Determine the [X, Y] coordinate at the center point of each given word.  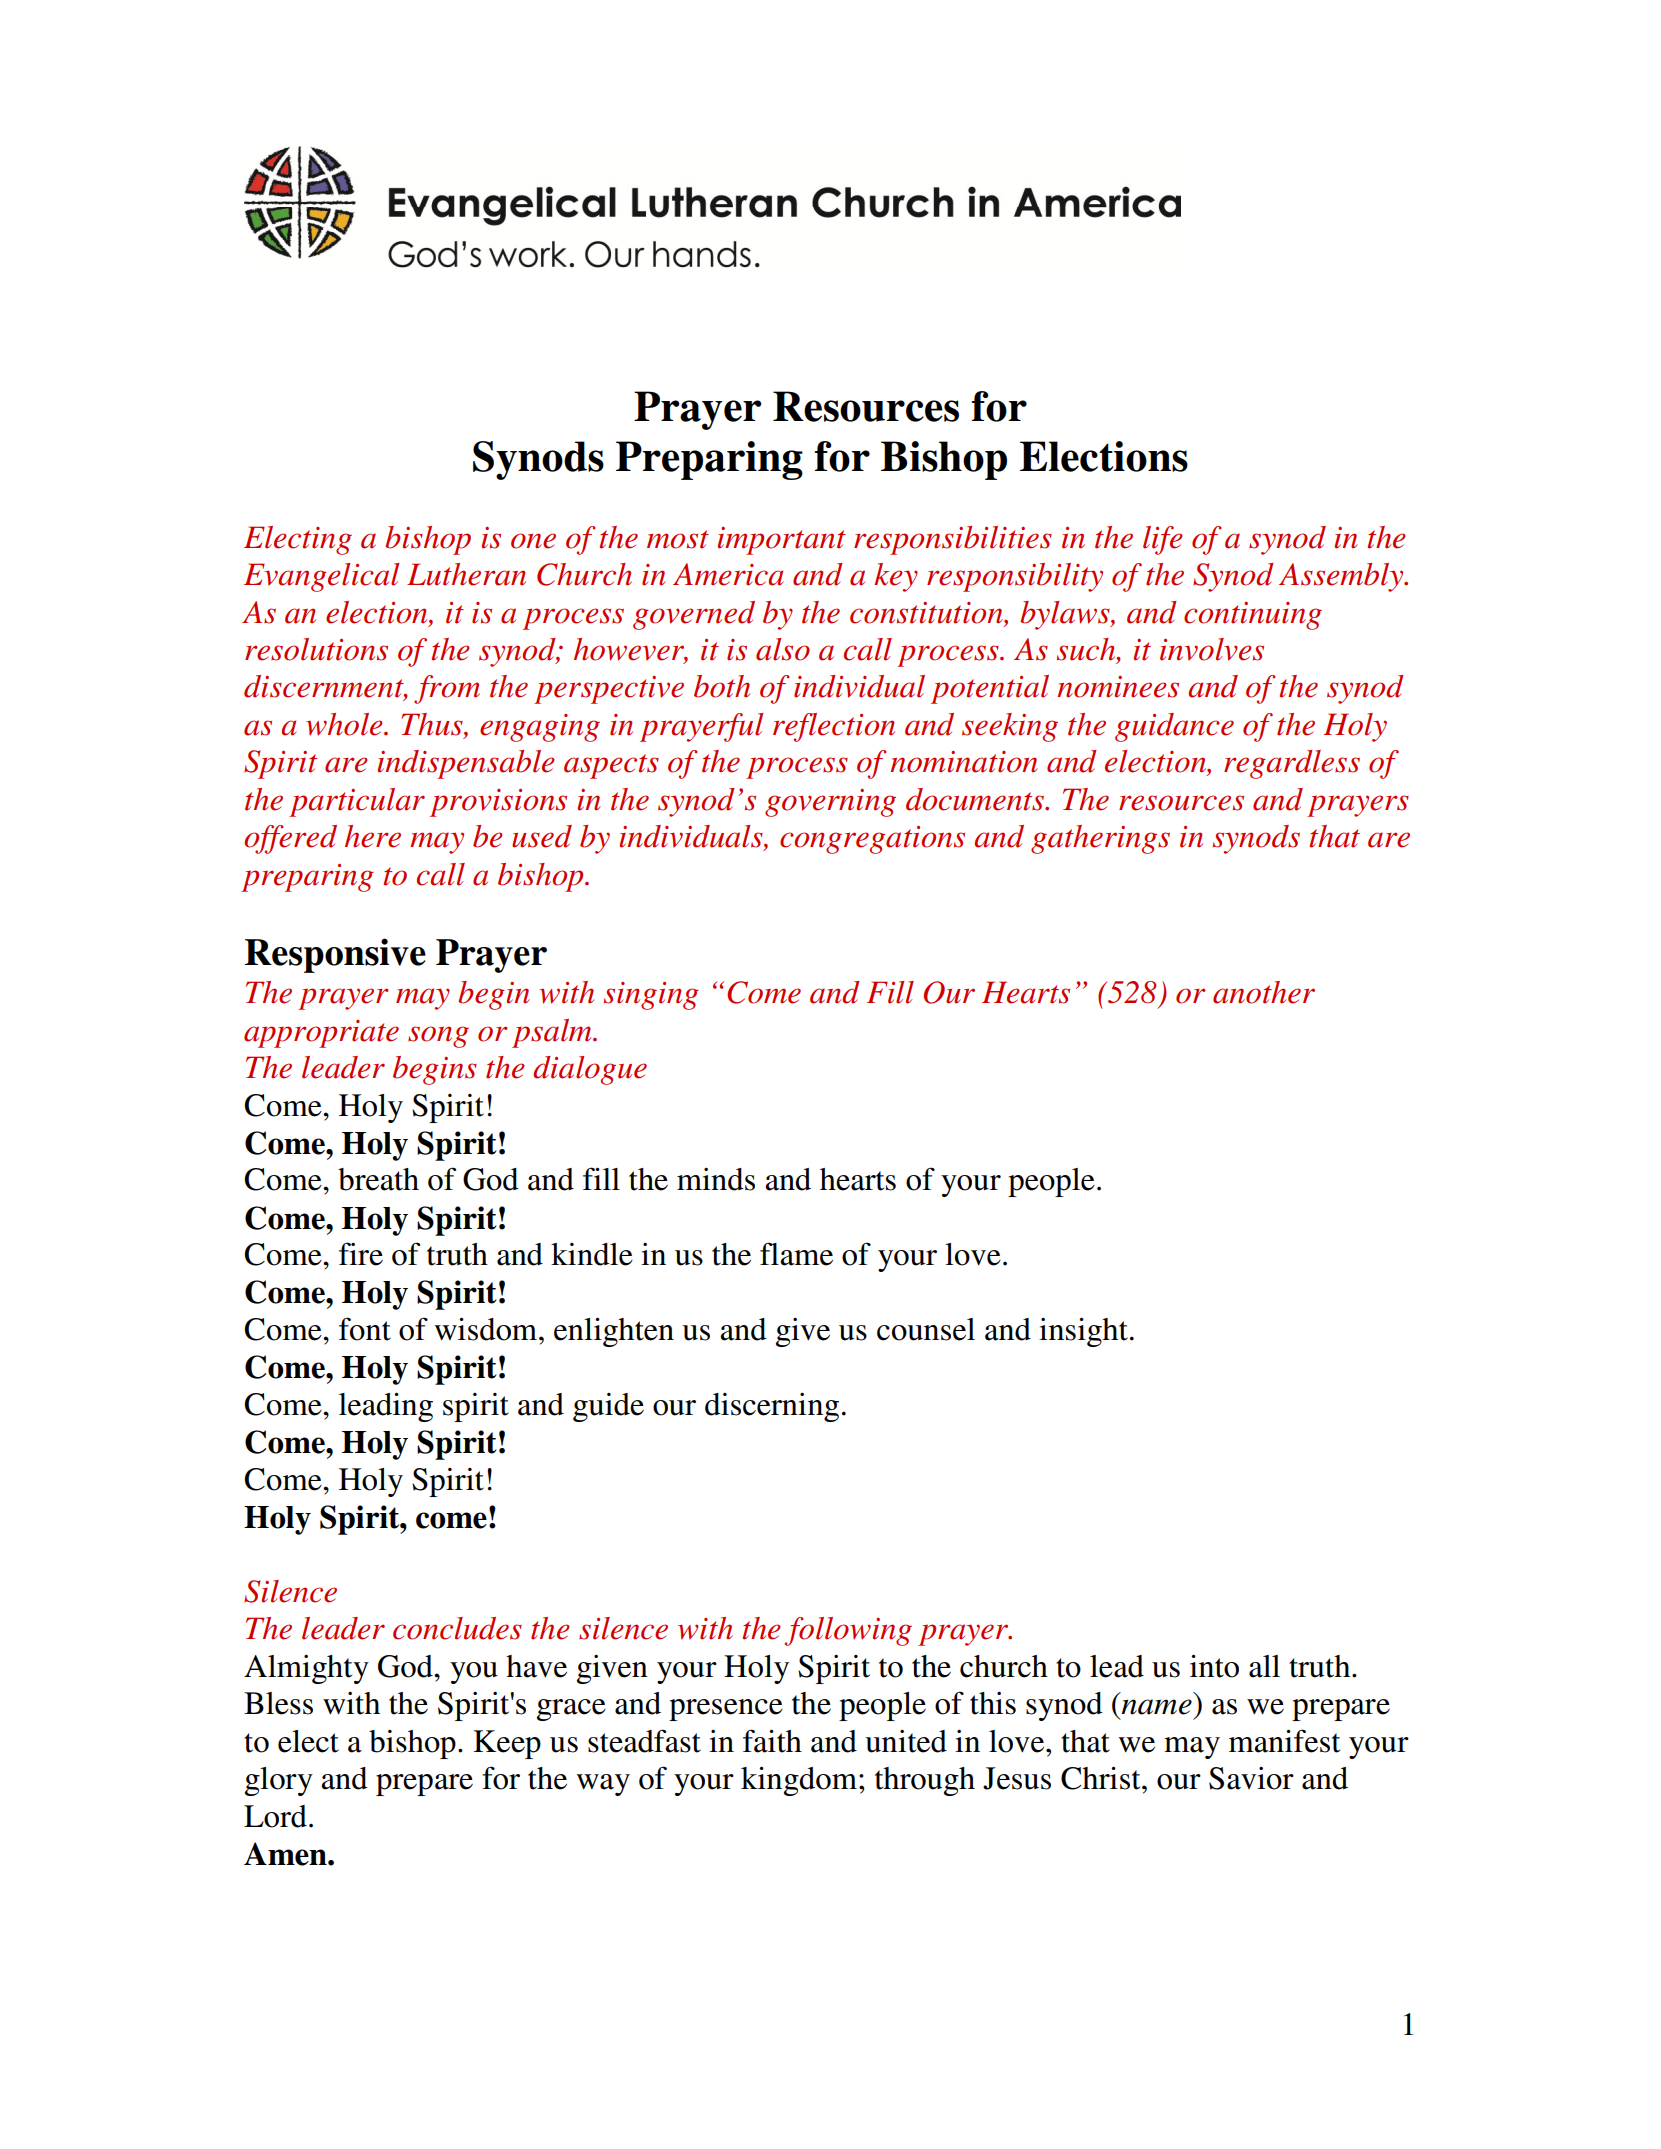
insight [1083, 1332]
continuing [1253, 616]
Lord [275, 1816]
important [782, 541]
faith [772, 1741]
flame [796, 1254]
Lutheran [466, 574]
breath [378, 1179]
